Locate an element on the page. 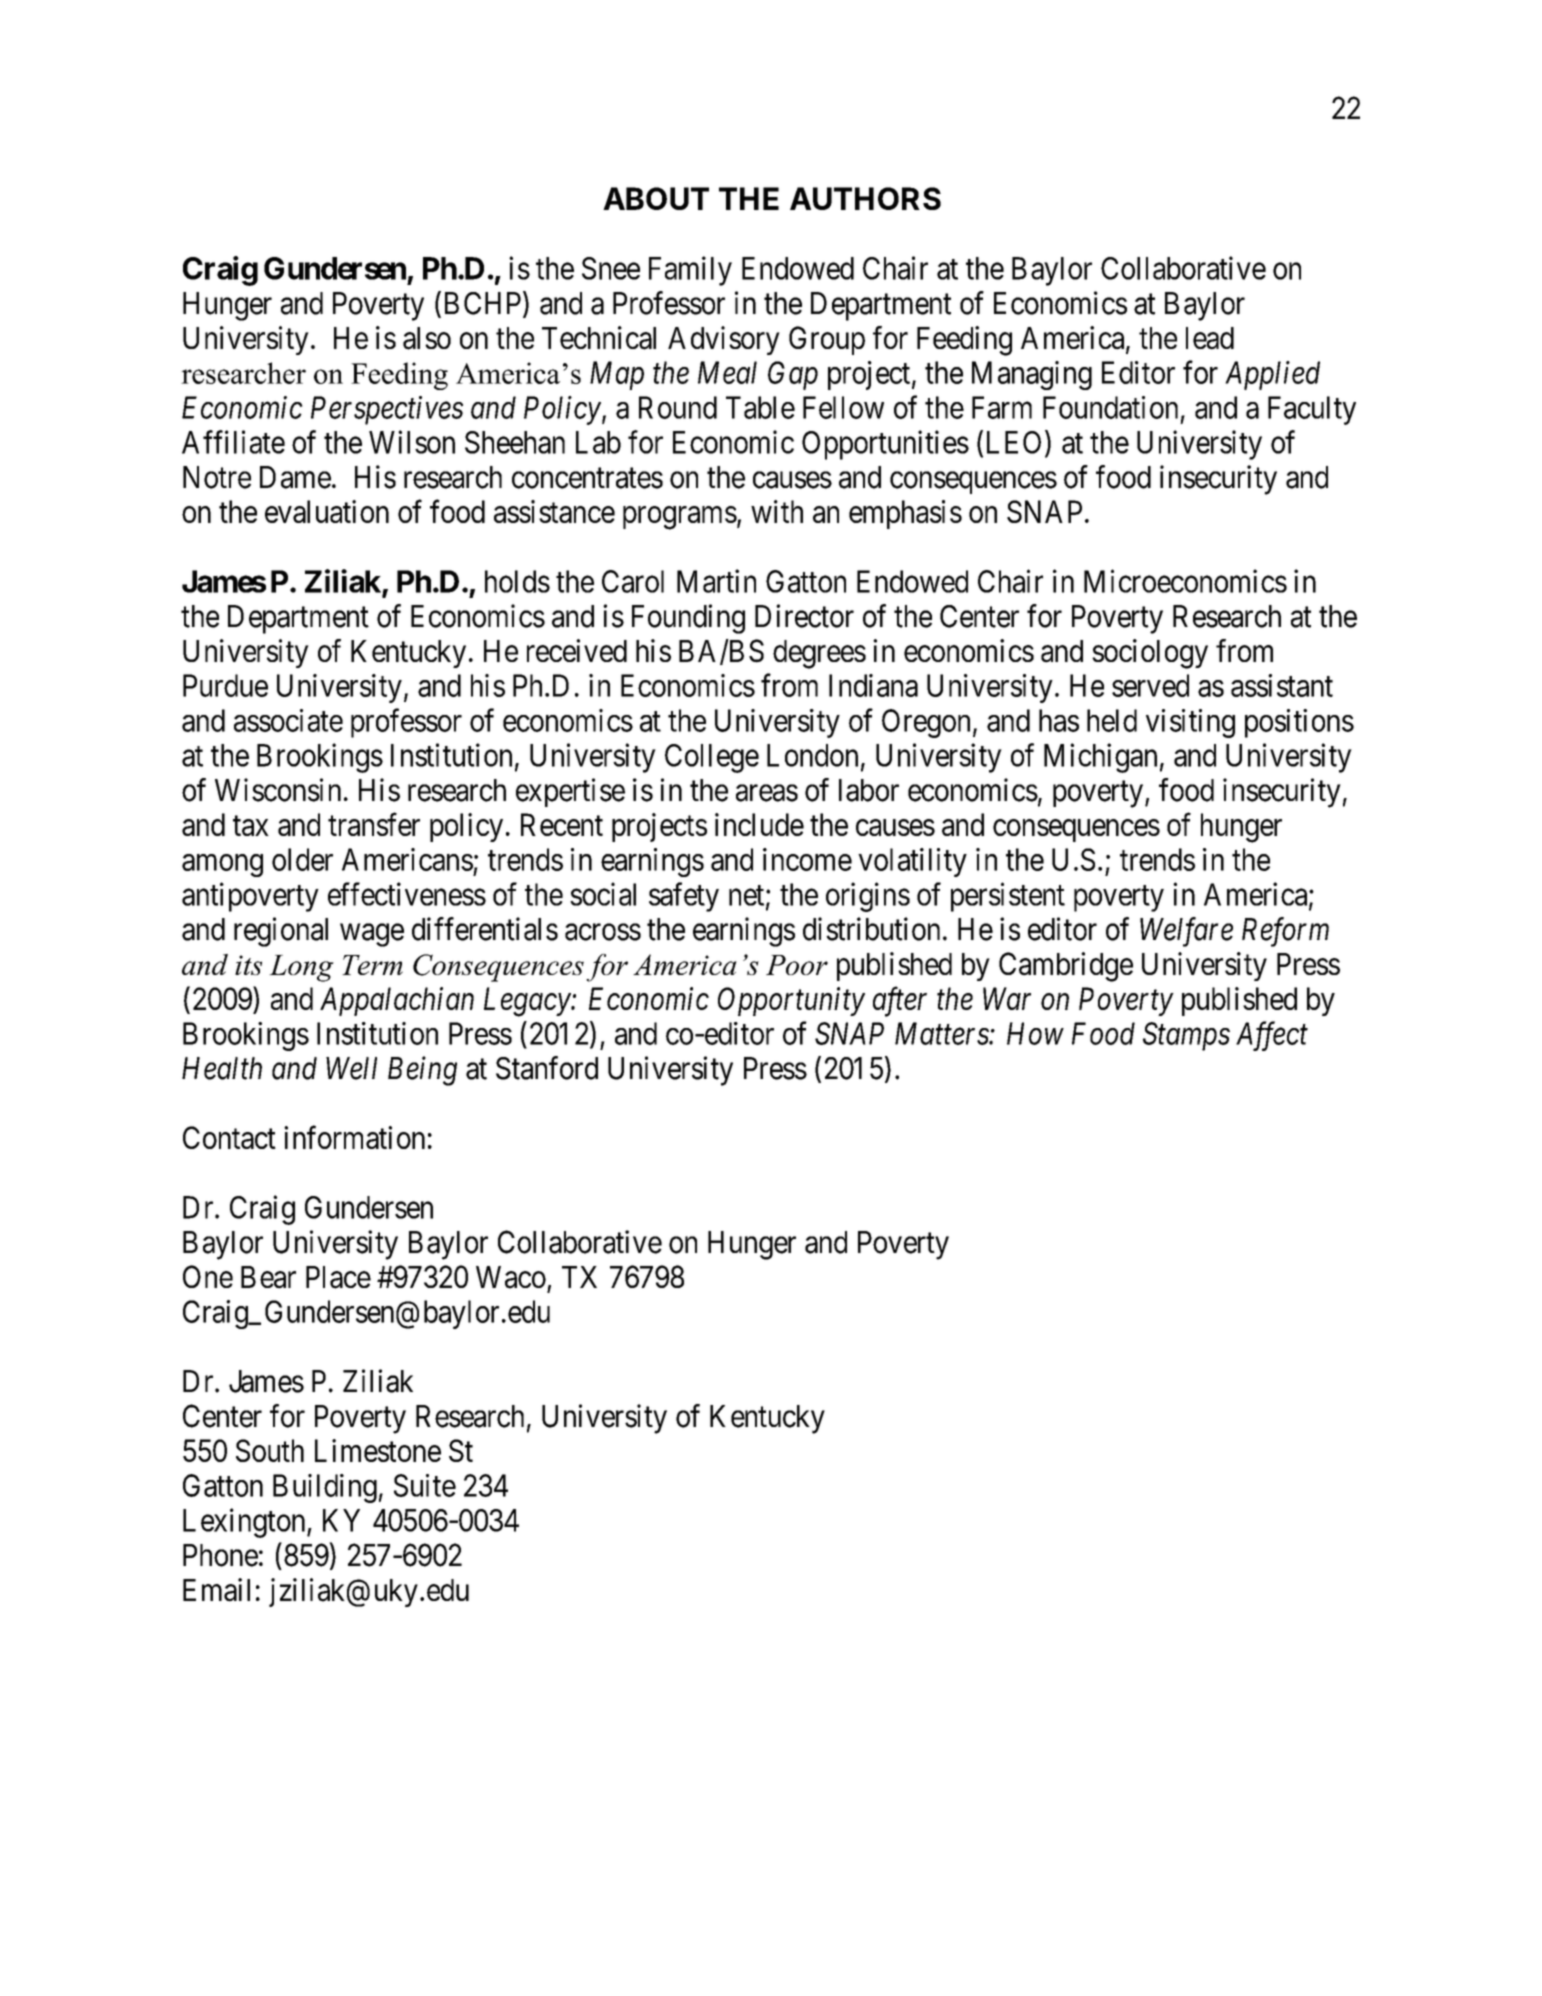 The height and width of the document is (1996, 1542). Waco is located at coordinates (511, 1277).
